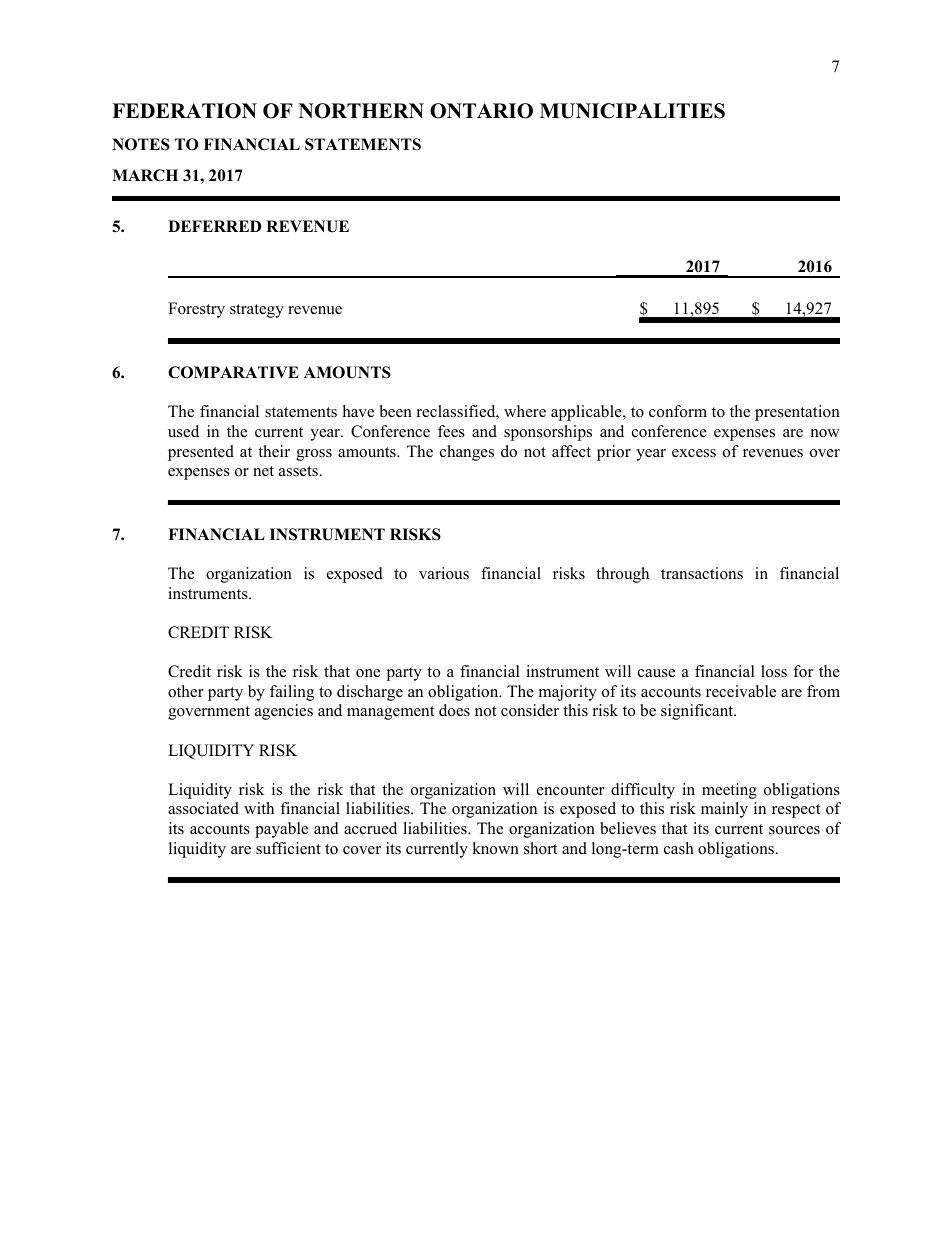  I want to click on associated, so click(203, 808).
